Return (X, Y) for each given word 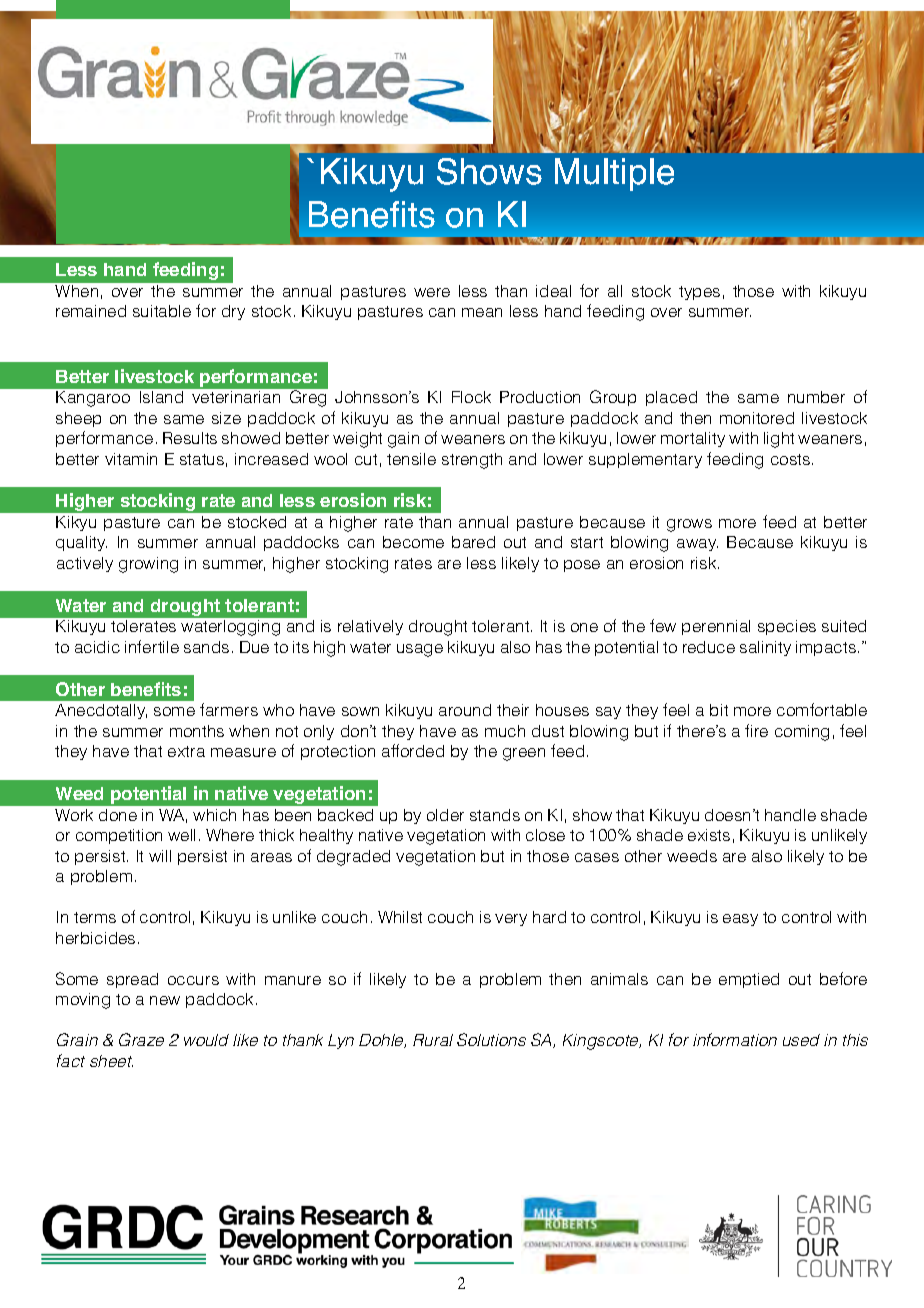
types (699, 293)
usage (420, 650)
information (735, 1039)
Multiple (614, 174)
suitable (162, 311)
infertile (152, 646)
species (787, 627)
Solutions (491, 1039)
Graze (141, 1039)
